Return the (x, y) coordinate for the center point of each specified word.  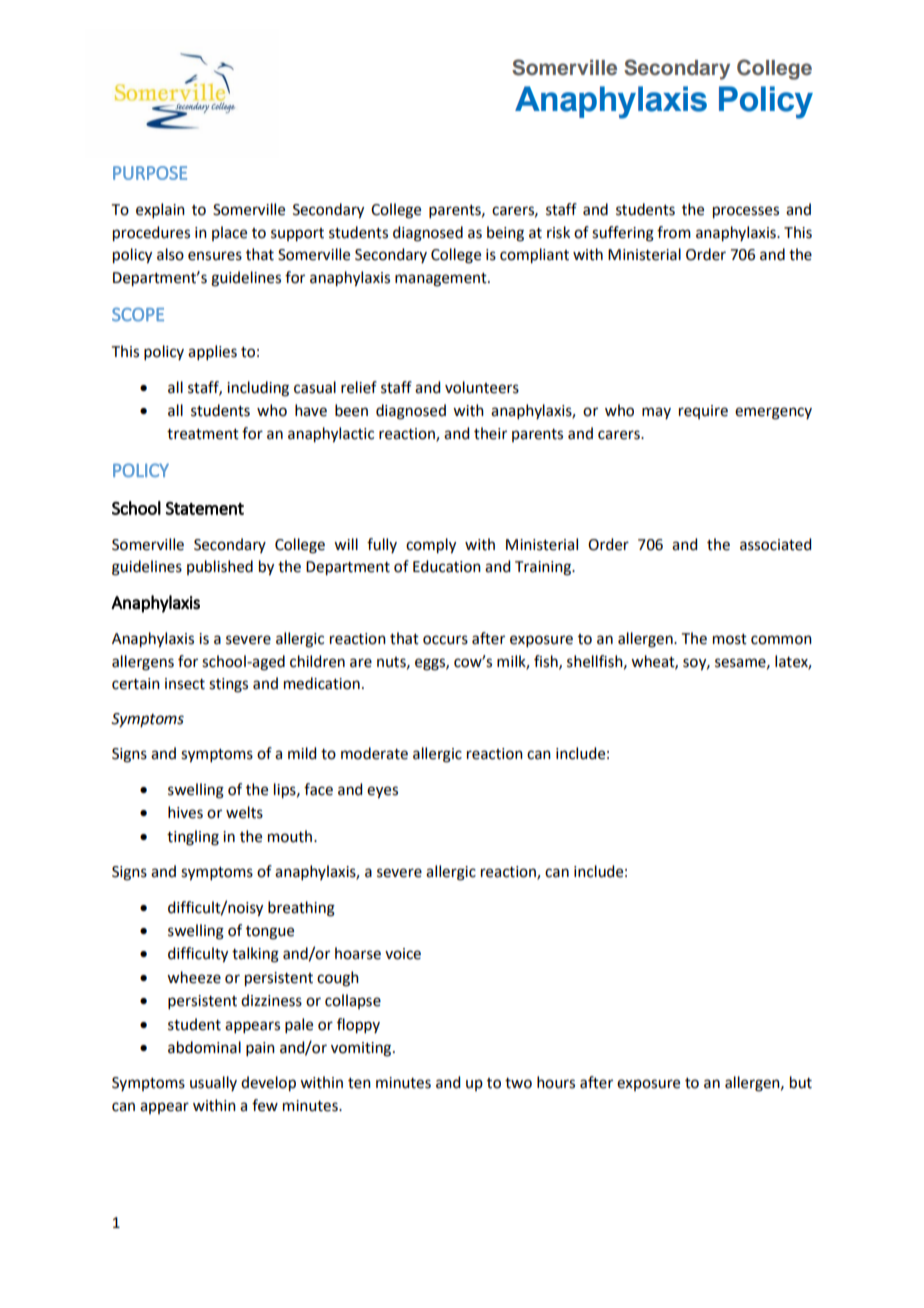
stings (228, 685)
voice (403, 954)
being (505, 234)
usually (213, 1083)
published (220, 567)
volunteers (482, 387)
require (703, 412)
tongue (270, 933)
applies (212, 352)
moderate (374, 753)
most (730, 639)
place (229, 233)
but (801, 1082)
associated (775, 544)
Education (447, 566)
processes (746, 212)
